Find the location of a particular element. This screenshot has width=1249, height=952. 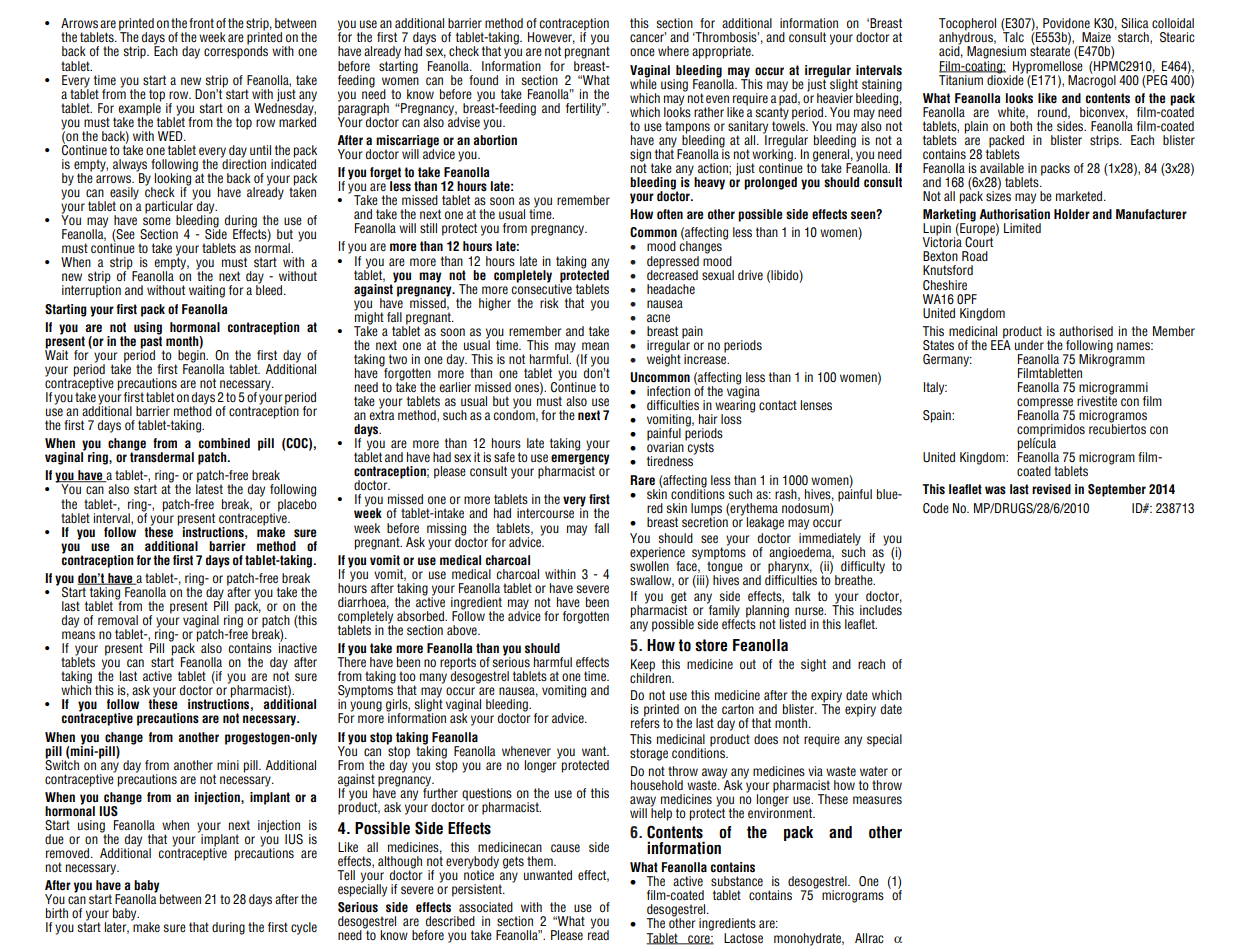

transdermal is located at coordinates (162, 456).
